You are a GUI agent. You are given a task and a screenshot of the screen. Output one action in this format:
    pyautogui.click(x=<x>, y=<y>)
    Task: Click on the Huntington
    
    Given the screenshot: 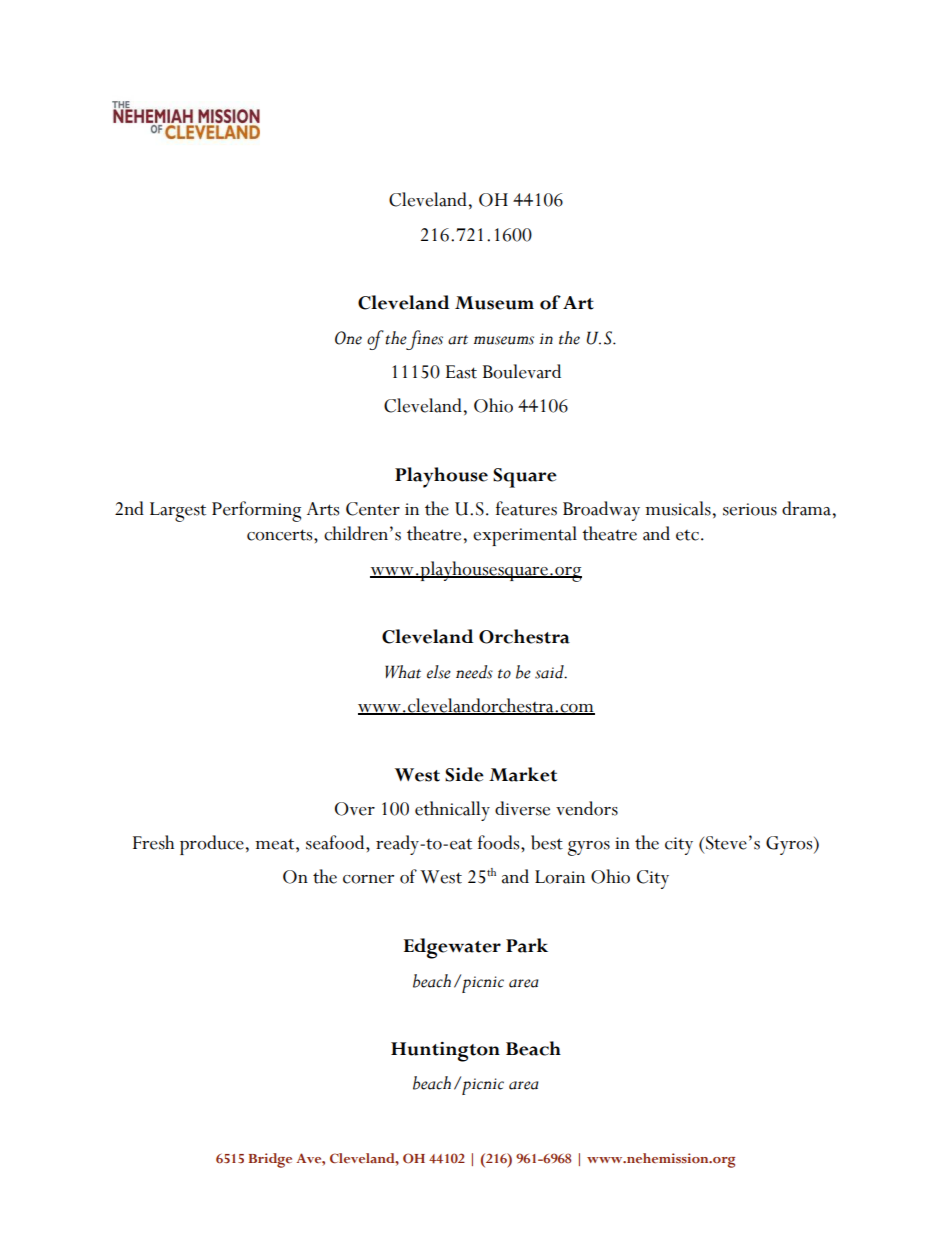 What is the action you would take?
    pyautogui.click(x=445, y=1052)
